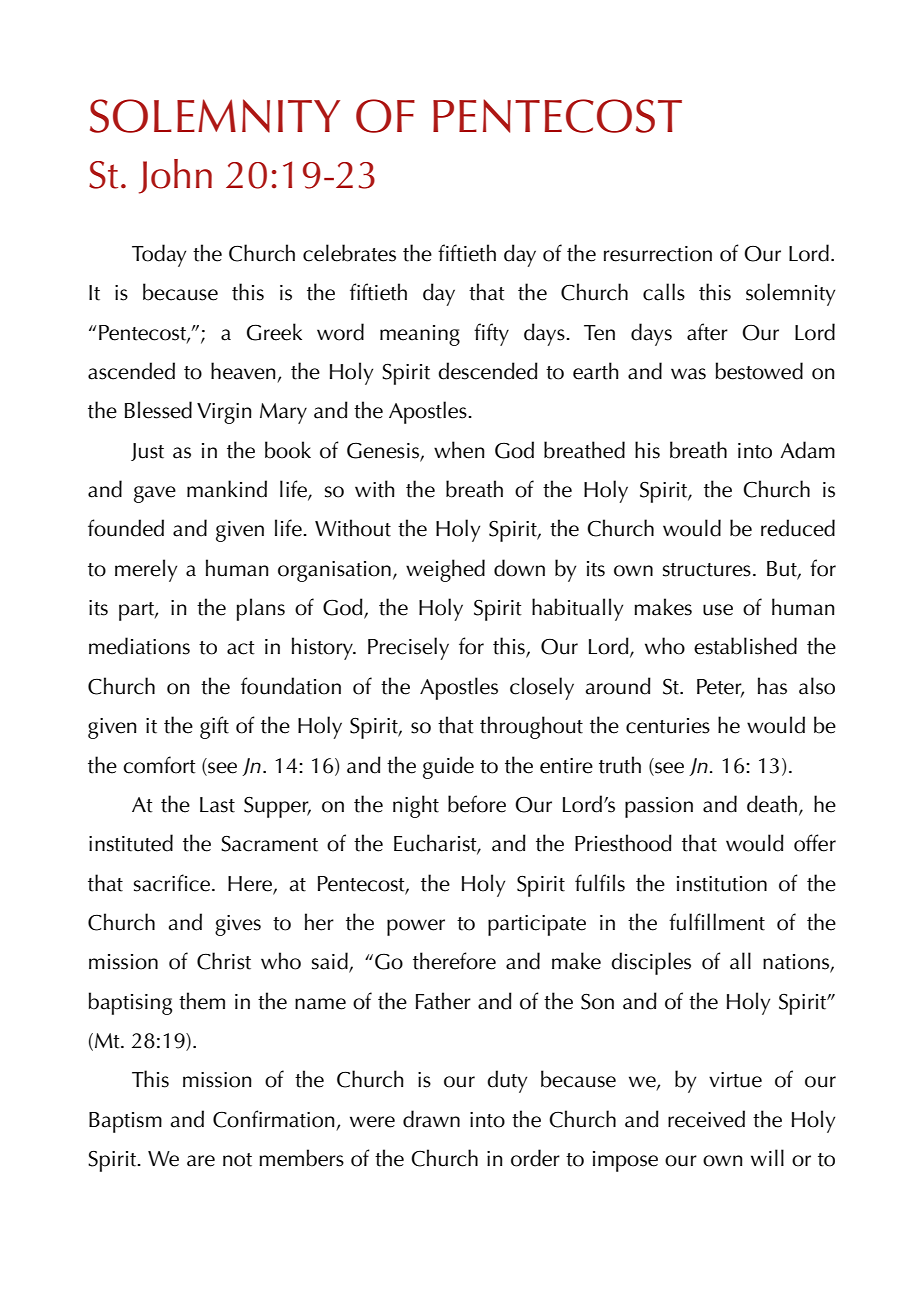 The width and height of the page is (924, 1308). I want to click on power, so click(416, 927).
